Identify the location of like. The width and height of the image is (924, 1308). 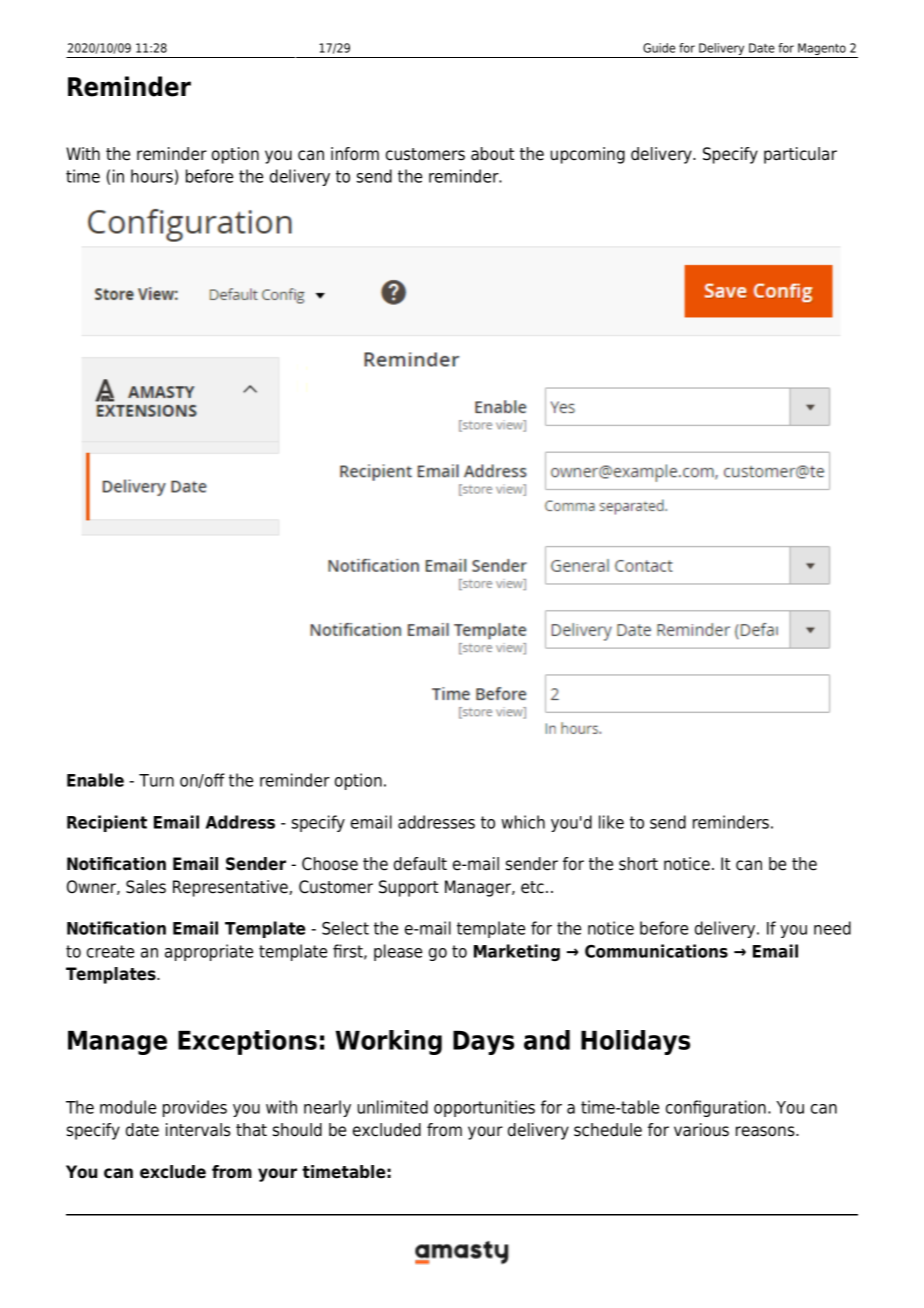
(611, 822).
